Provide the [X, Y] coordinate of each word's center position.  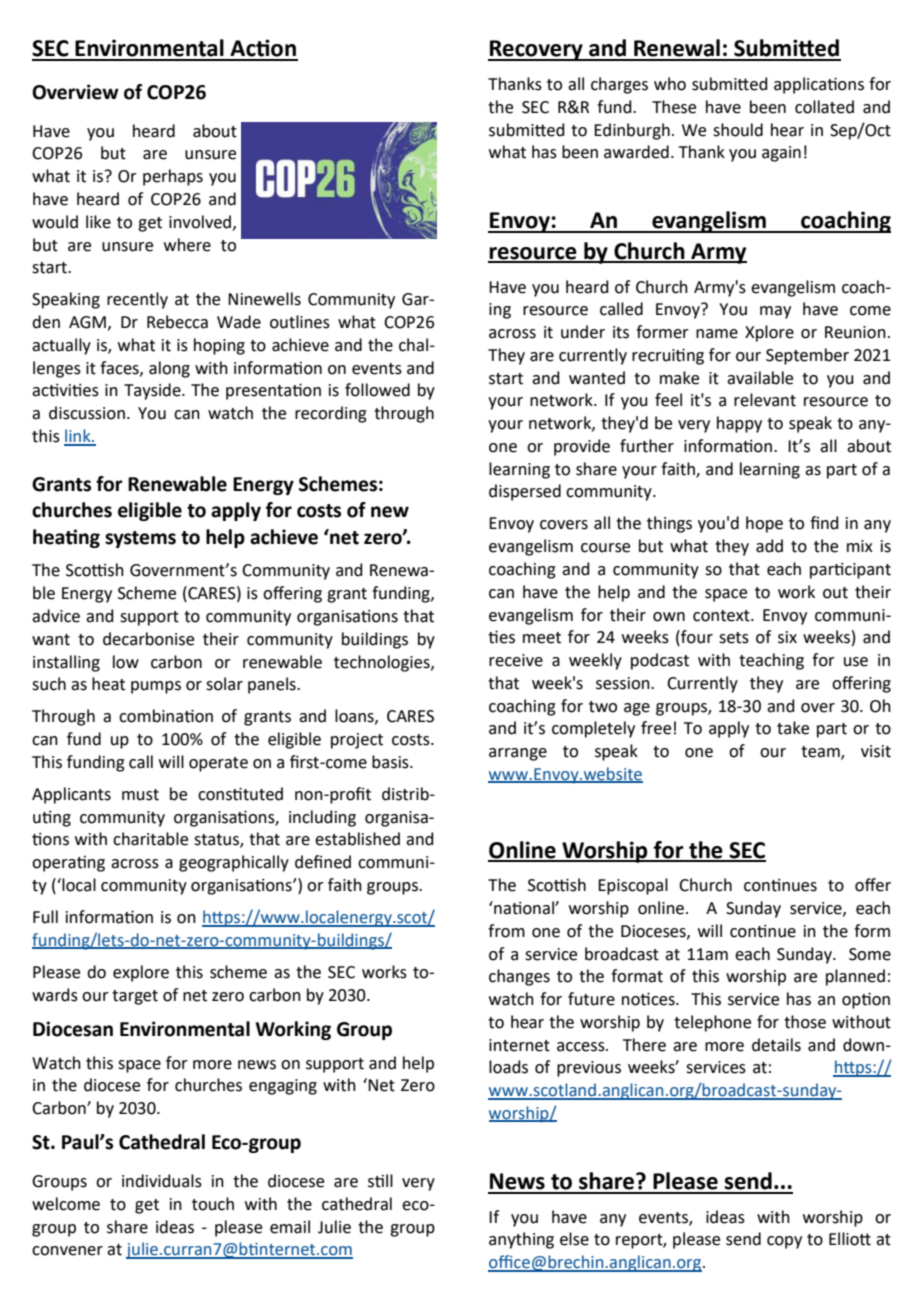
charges [619, 85]
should [738, 130]
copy [784, 1242]
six [787, 637]
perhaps [173, 177]
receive [516, 660]
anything [521, 1240]
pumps [156, 687]
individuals [162, 1181]
